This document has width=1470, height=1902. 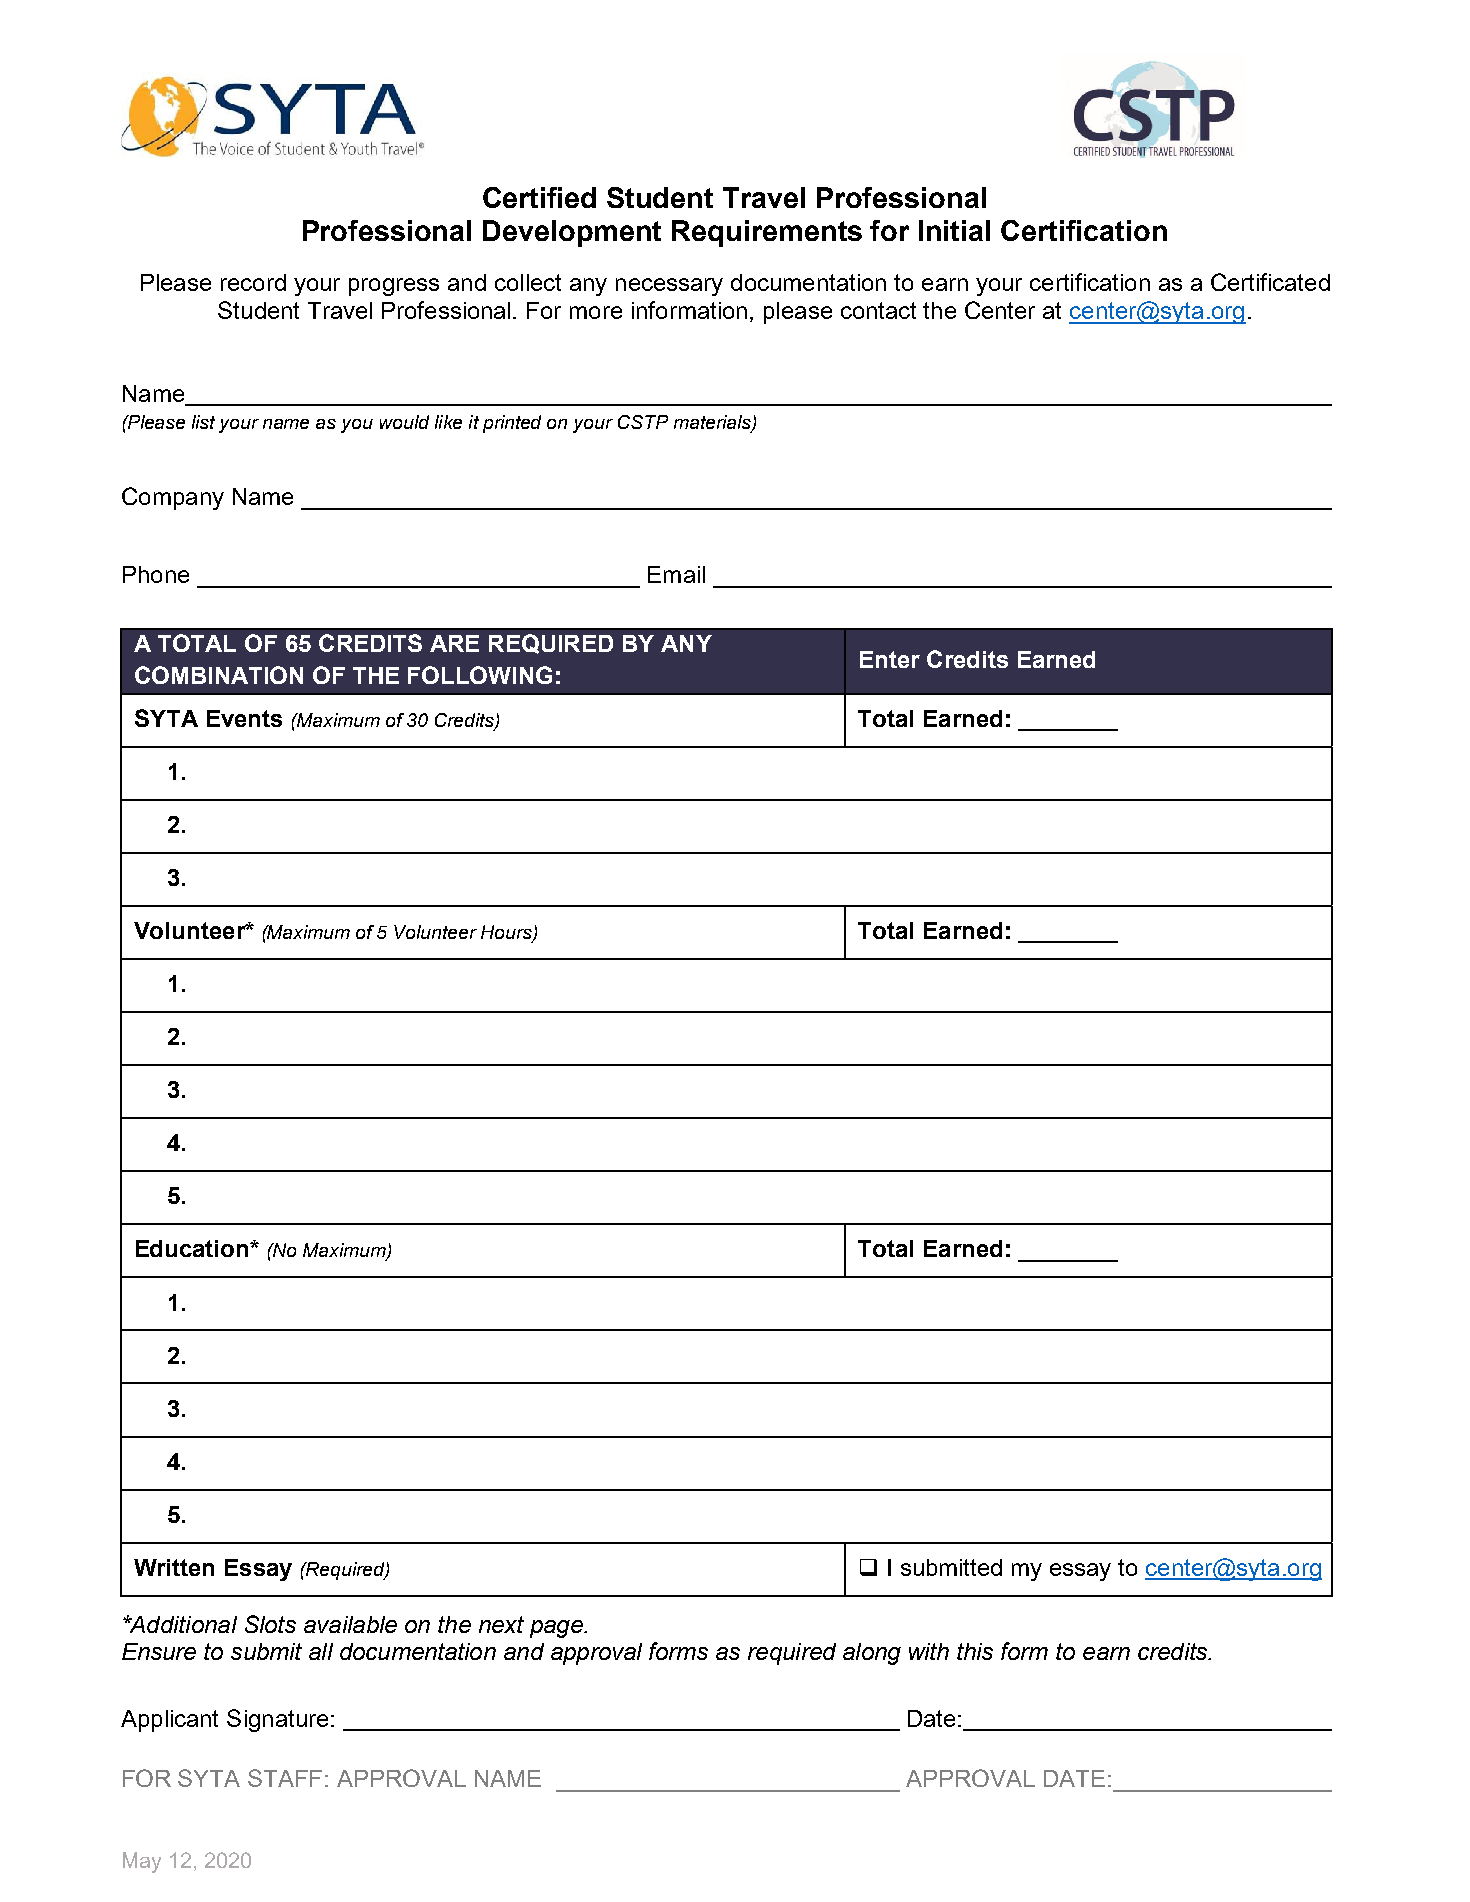 What do you see at coordinates (244, 718) in the document?
I see `Events` at bounding box center [244, 718].
